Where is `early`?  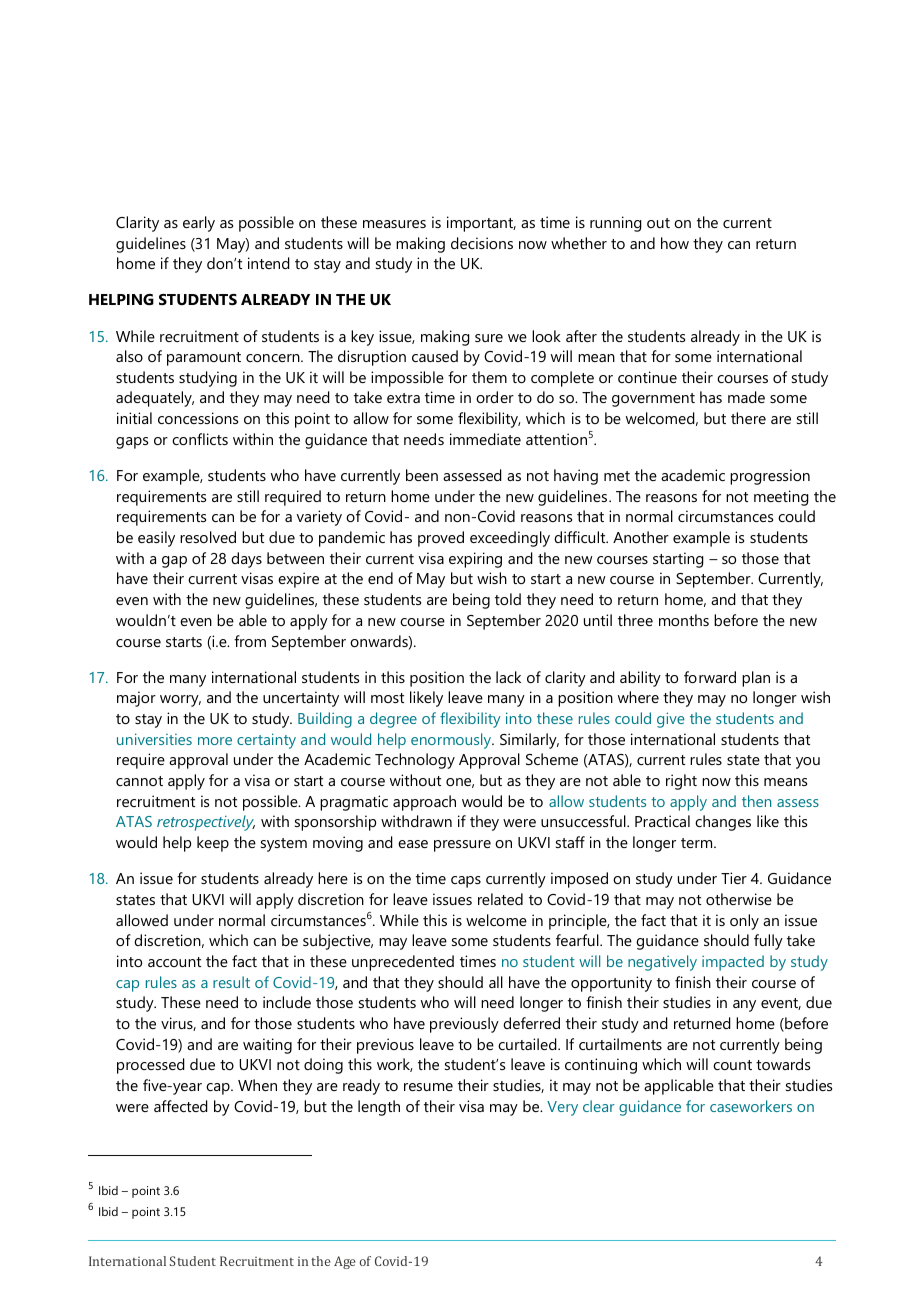 early is located at coordinates (199, 224).
